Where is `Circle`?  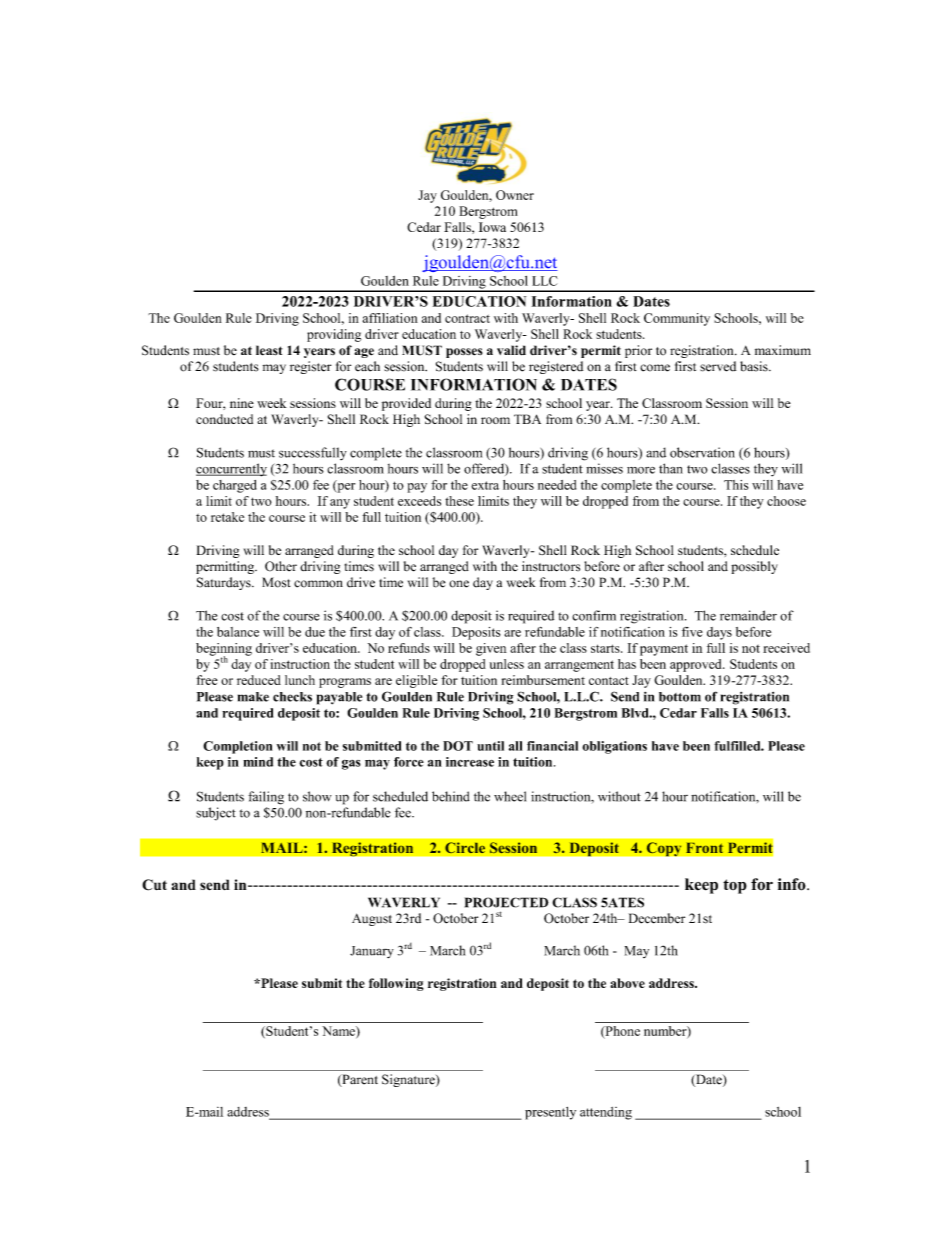
Circle is located at coordinates (465, 848).
